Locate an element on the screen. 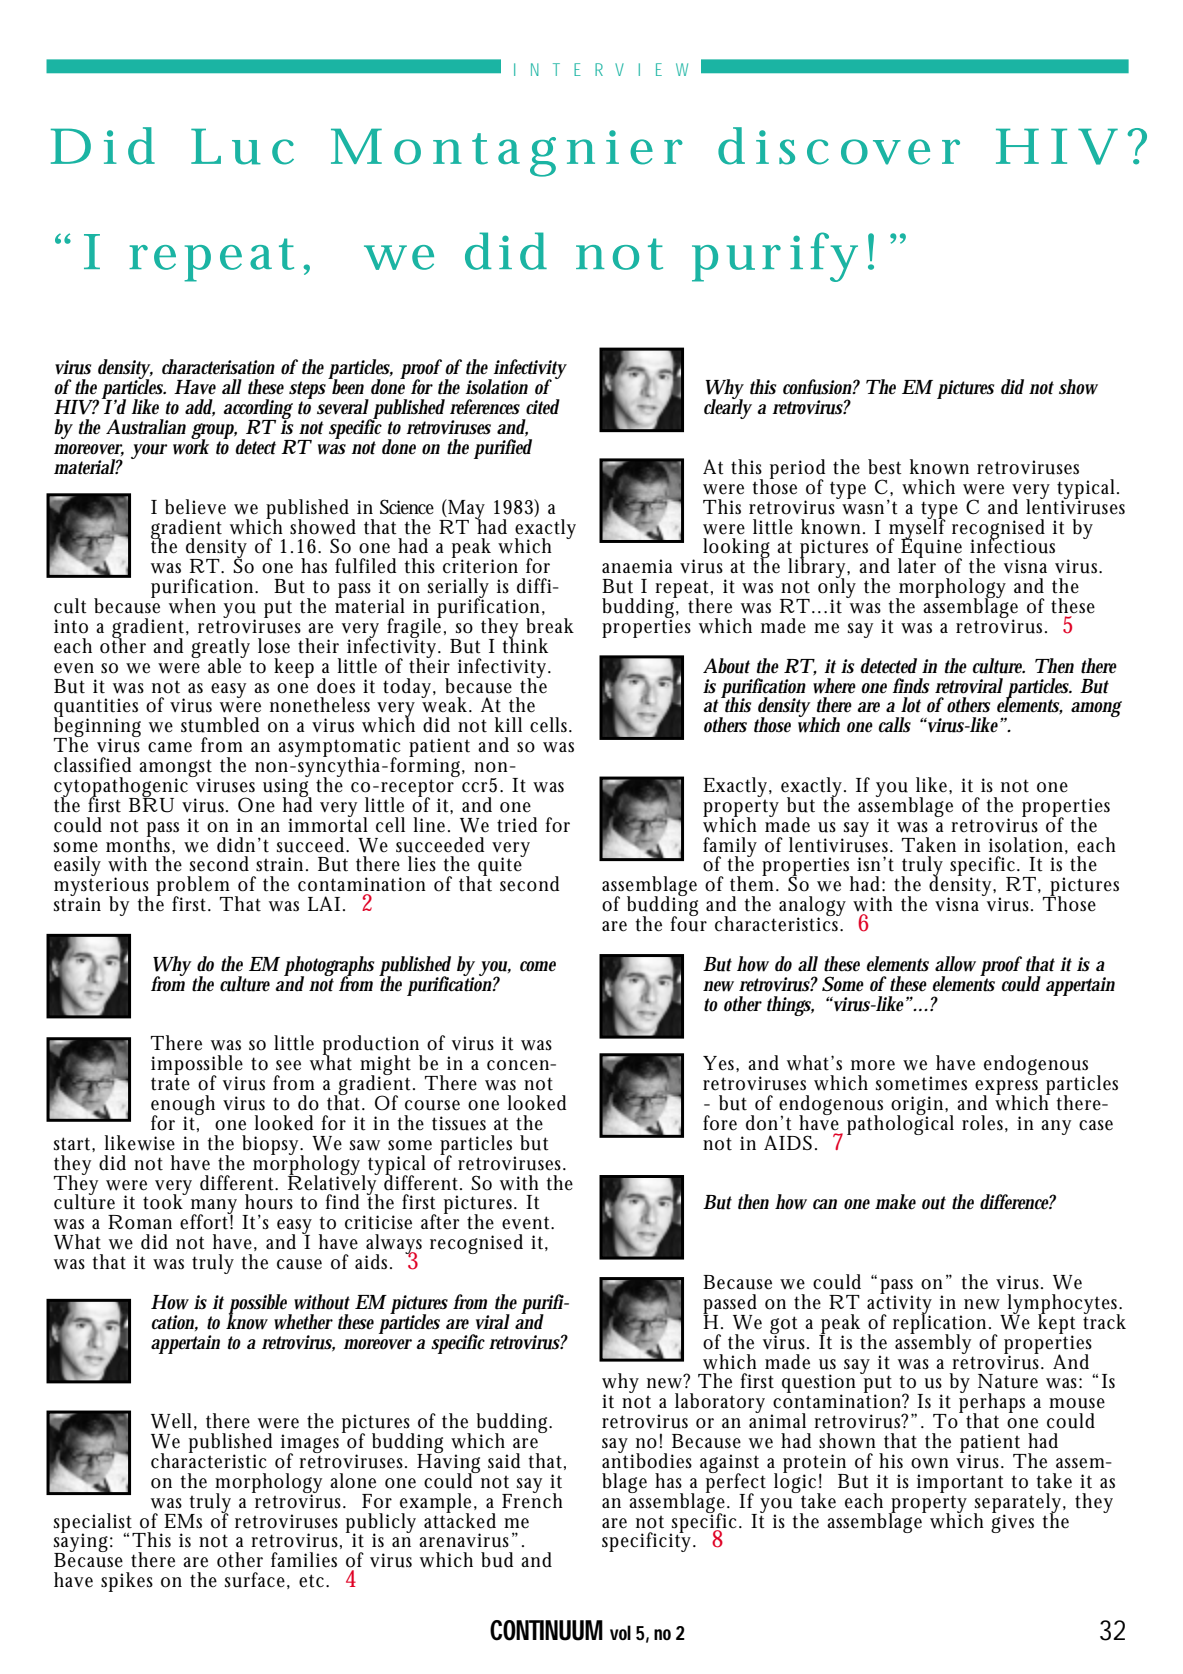 The height and width of the screenshot is (1674, 1183). see is located at coordinates (288, 1065).
